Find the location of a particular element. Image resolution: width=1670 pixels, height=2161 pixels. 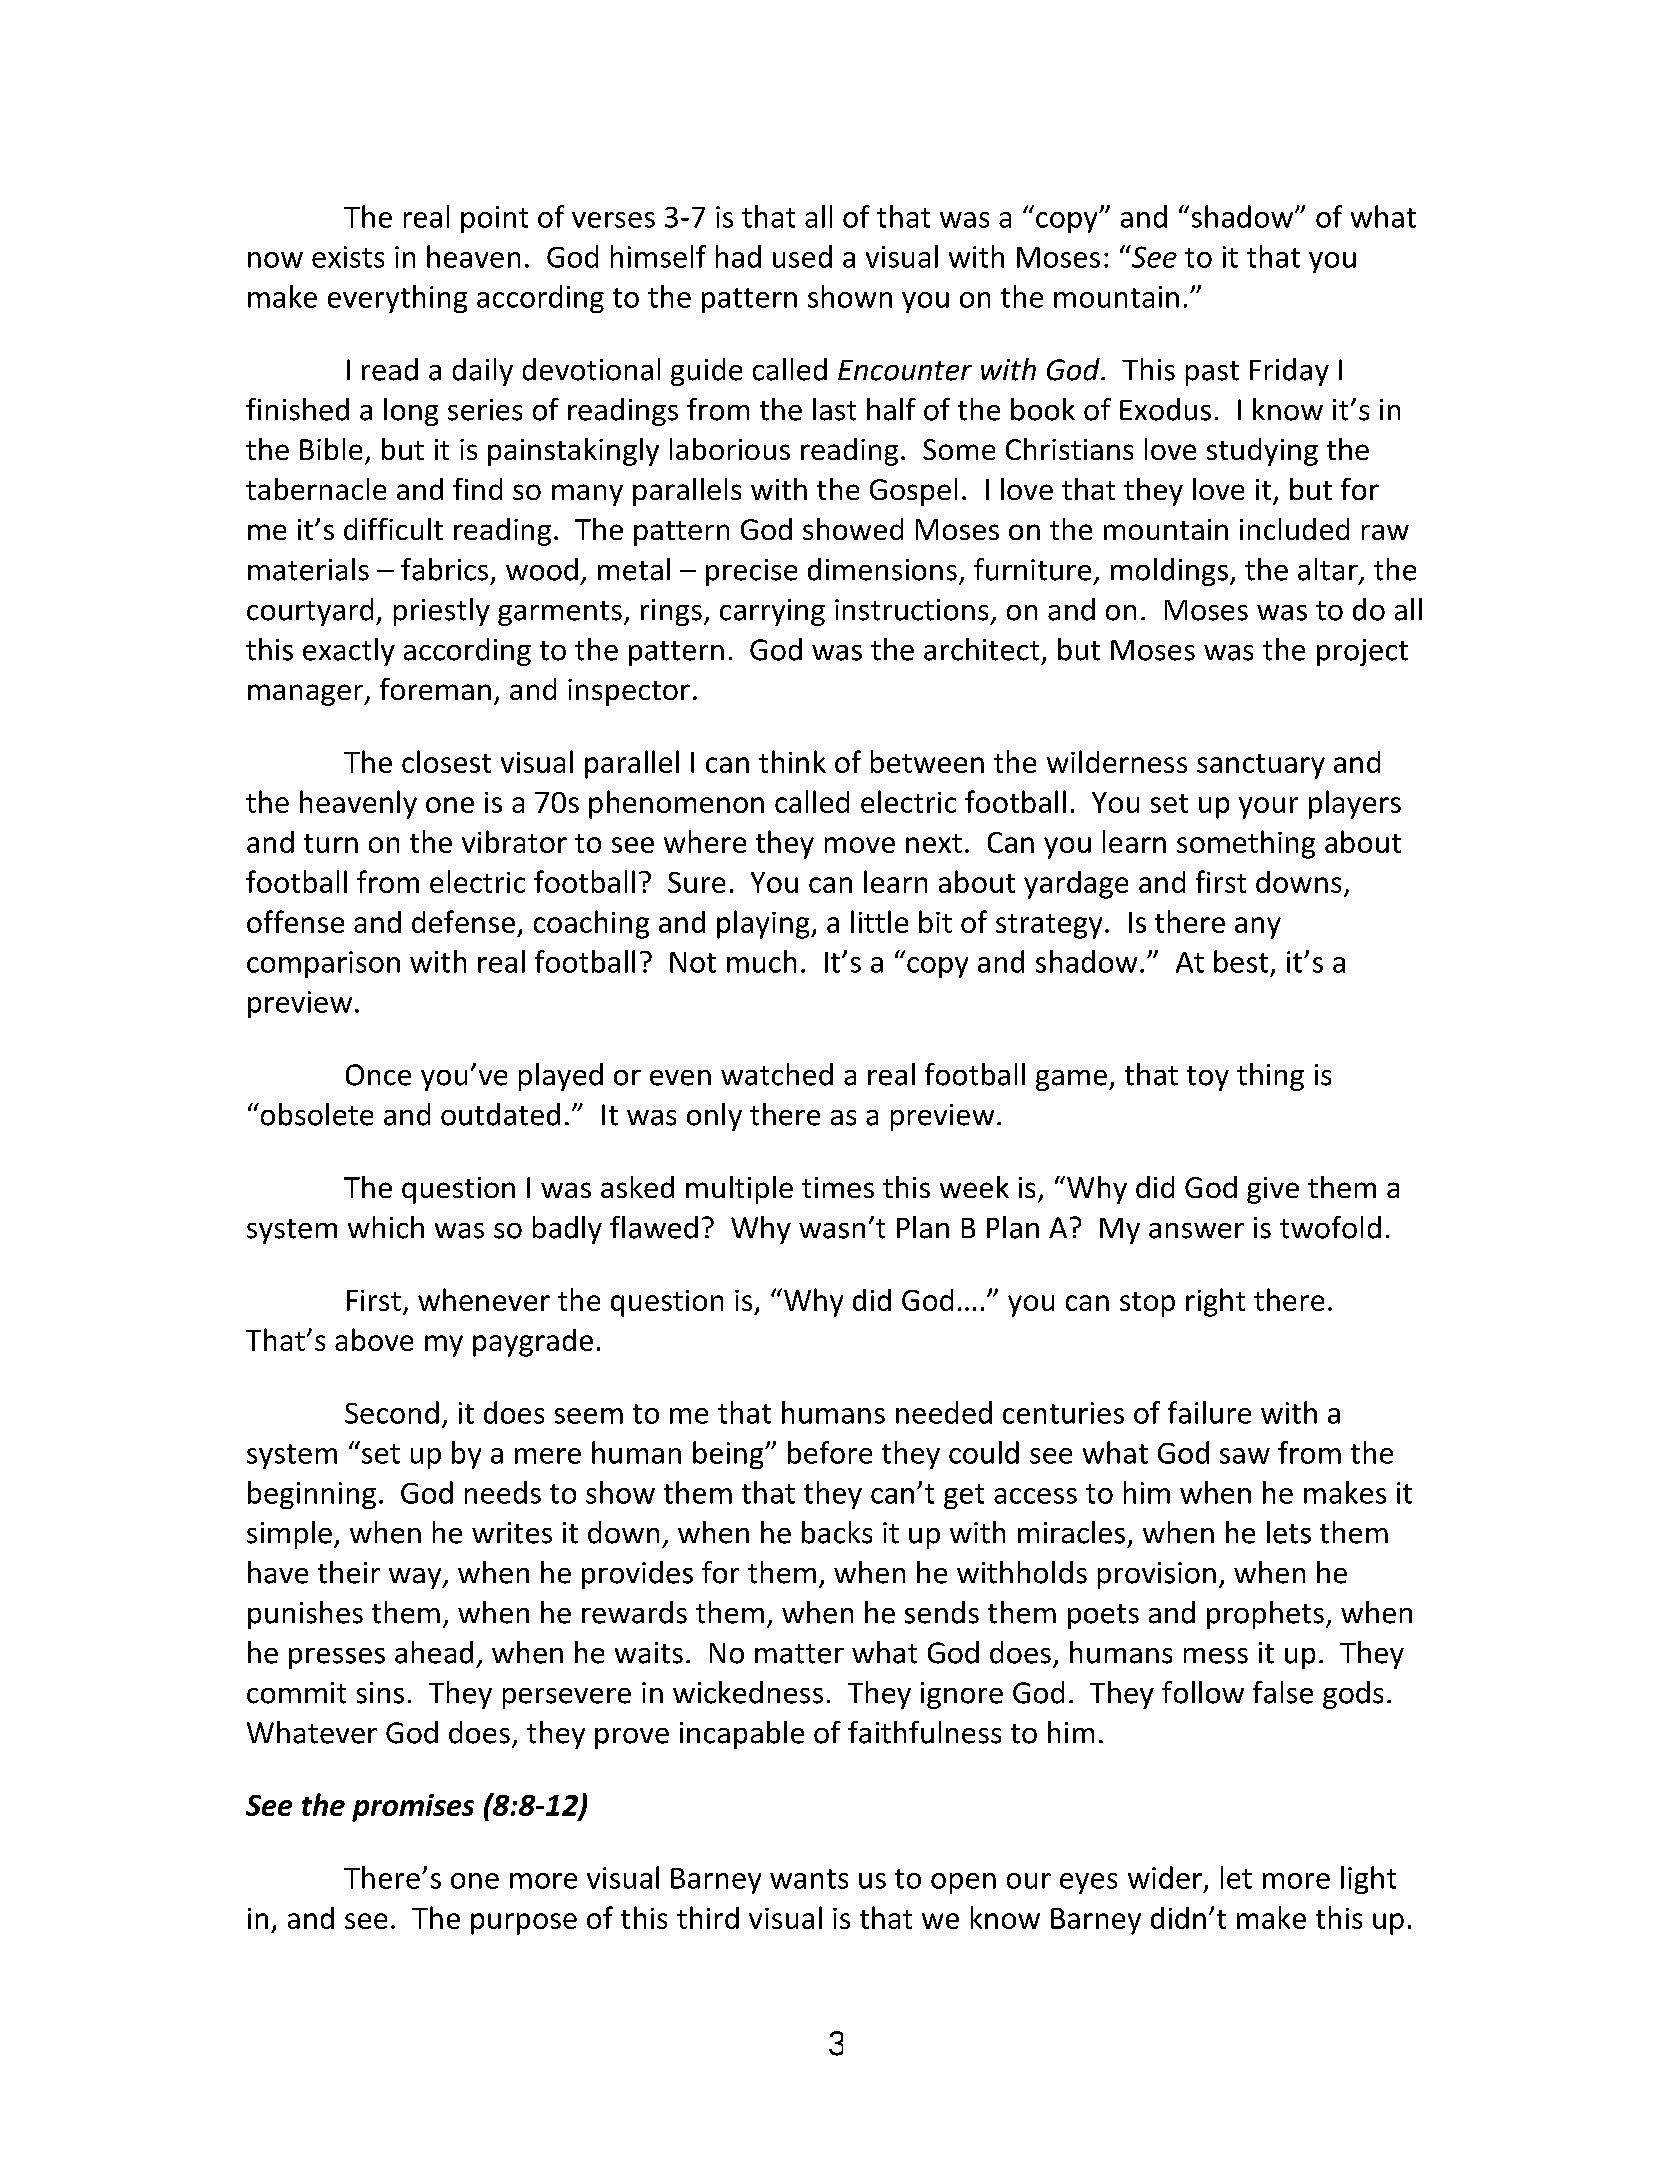

your is located at coordinates (1268, 808).
